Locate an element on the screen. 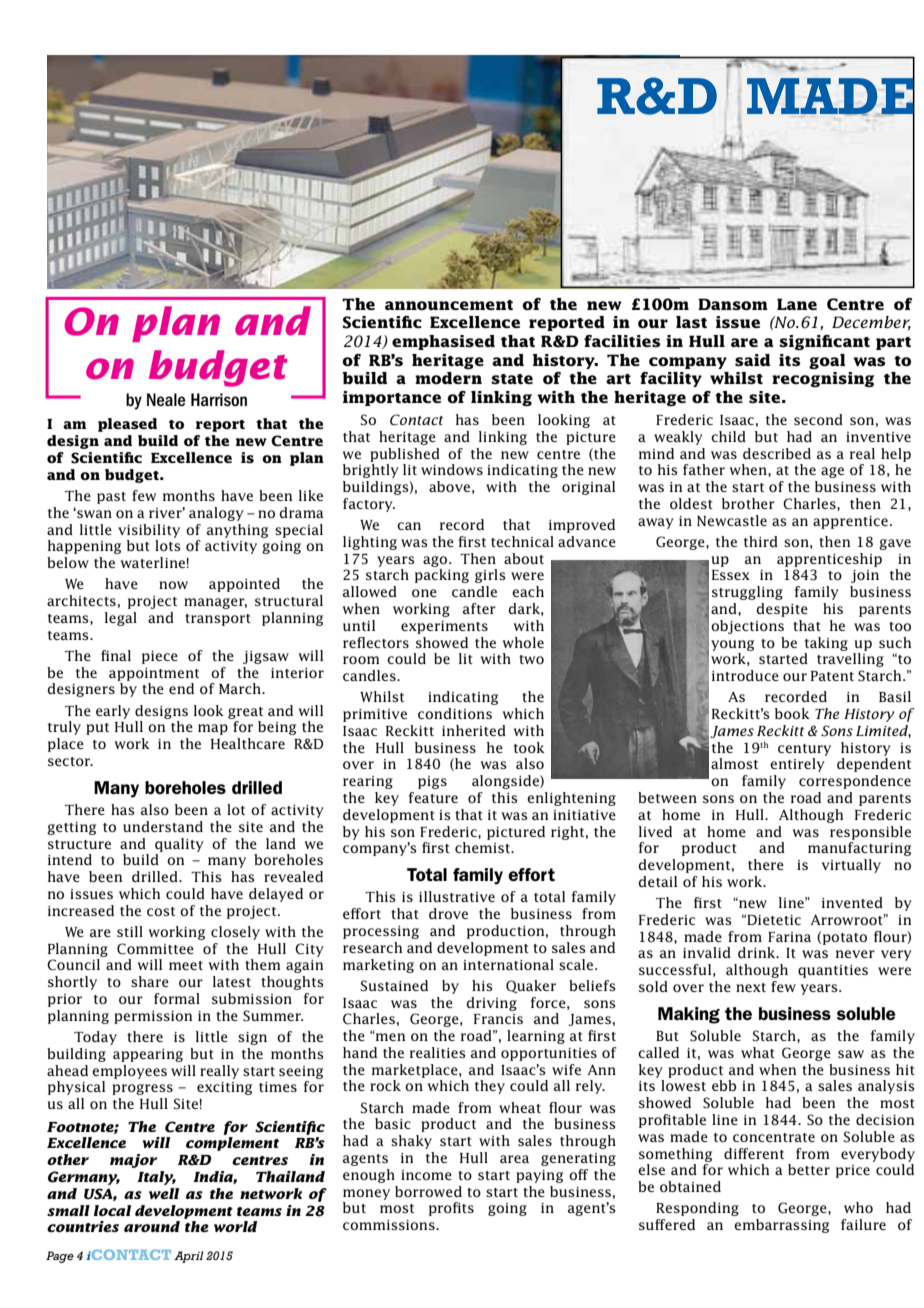 The height and width of the screenshot is (1308, 924). Neale is located at coordinates (166, 400).
